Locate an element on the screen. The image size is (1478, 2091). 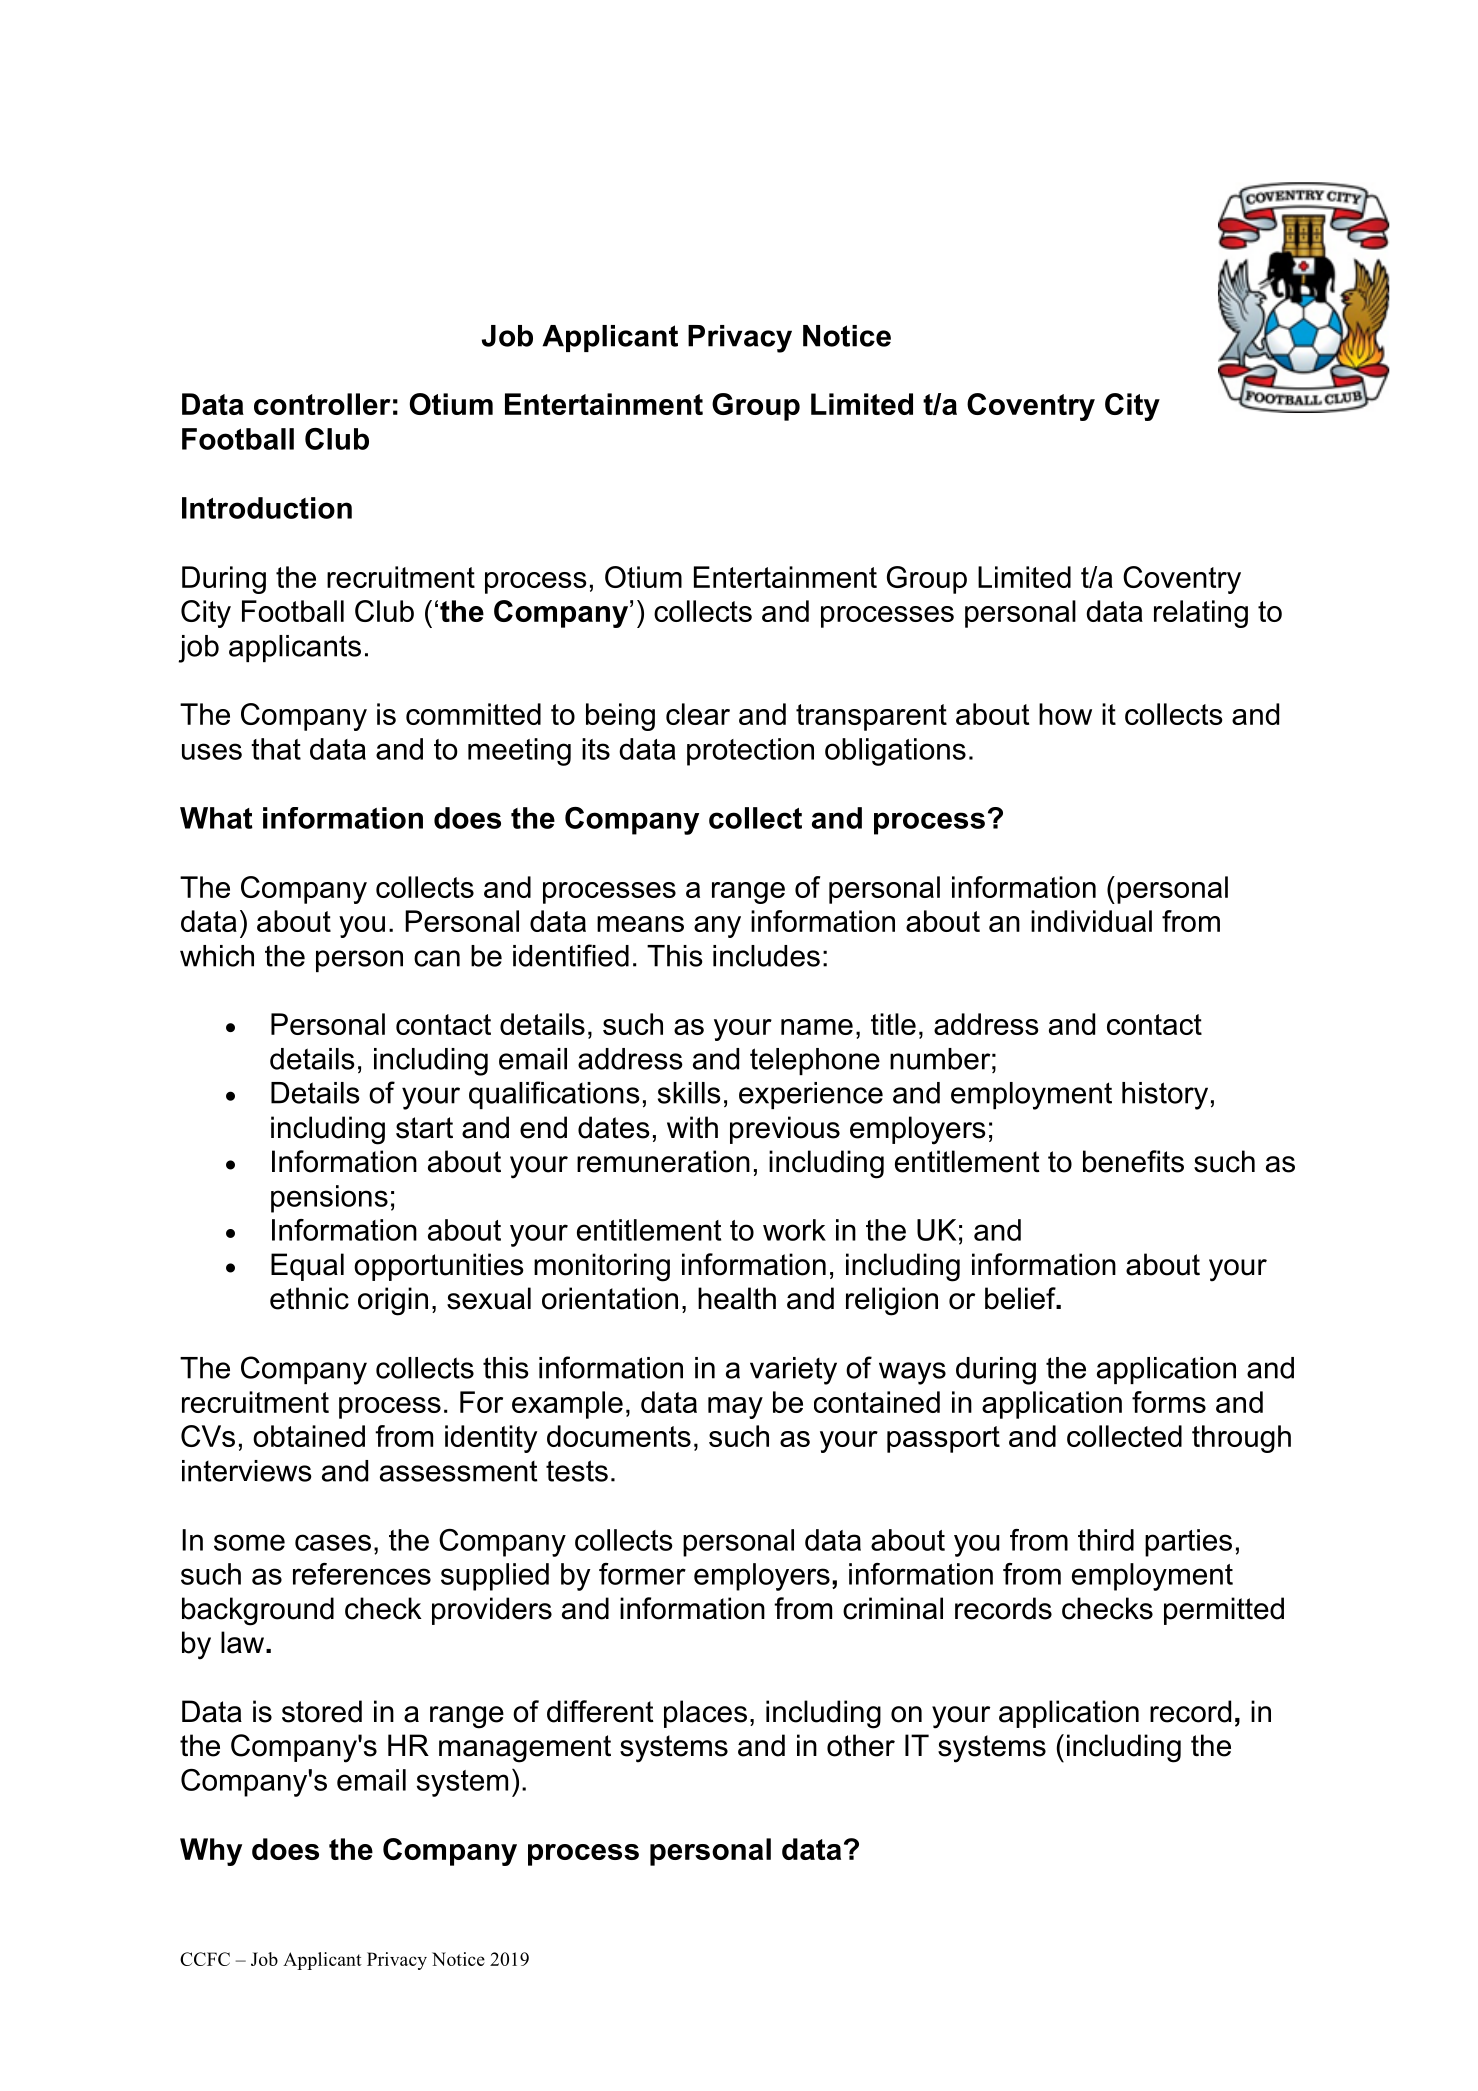
Why is located at coordinates (211, 1852).
